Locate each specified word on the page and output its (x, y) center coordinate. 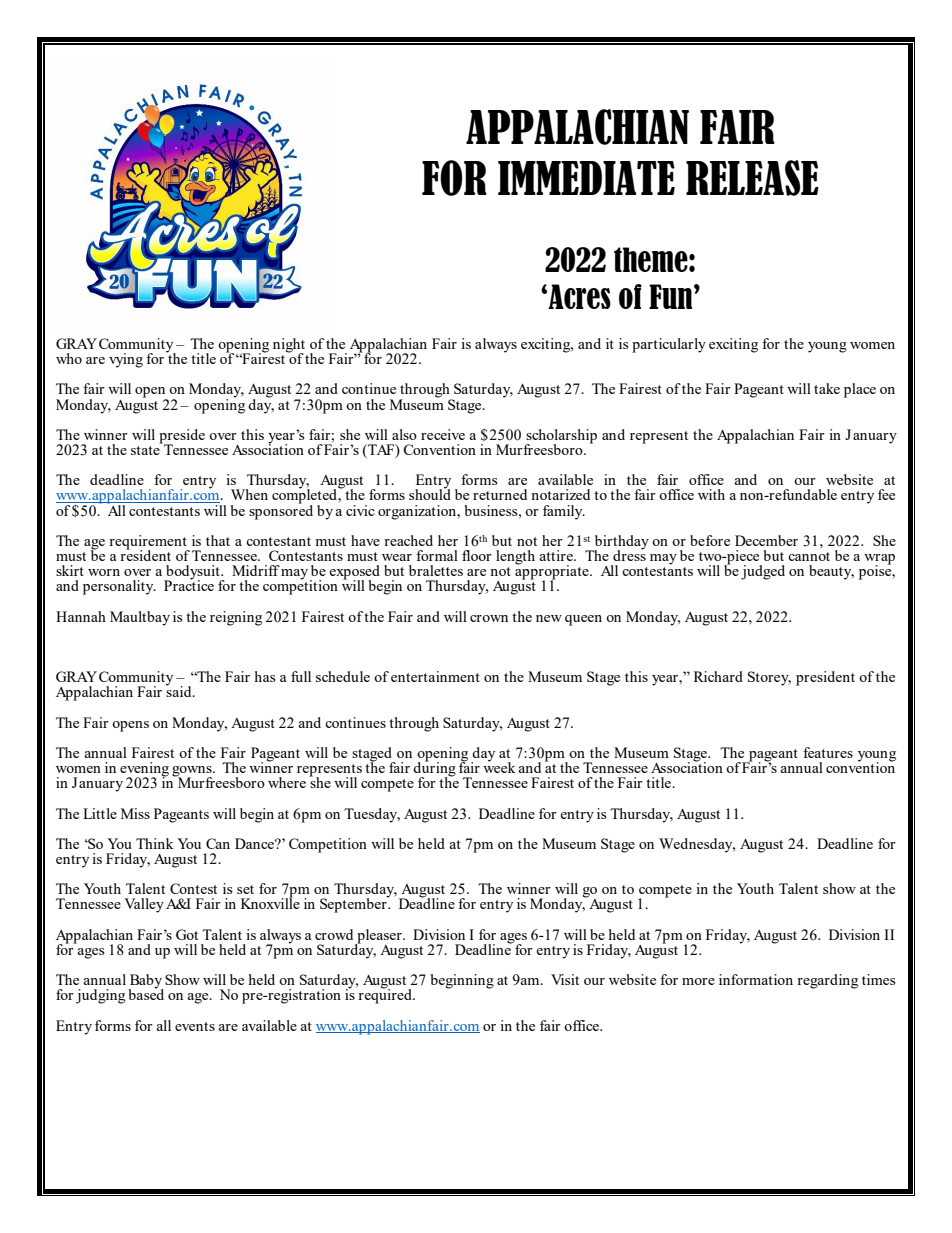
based (146, 993)
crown (489, 618)
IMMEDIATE (586, 178)
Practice (189, 584)
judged (763, 572)
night (289, 346)
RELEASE (752, 178)
